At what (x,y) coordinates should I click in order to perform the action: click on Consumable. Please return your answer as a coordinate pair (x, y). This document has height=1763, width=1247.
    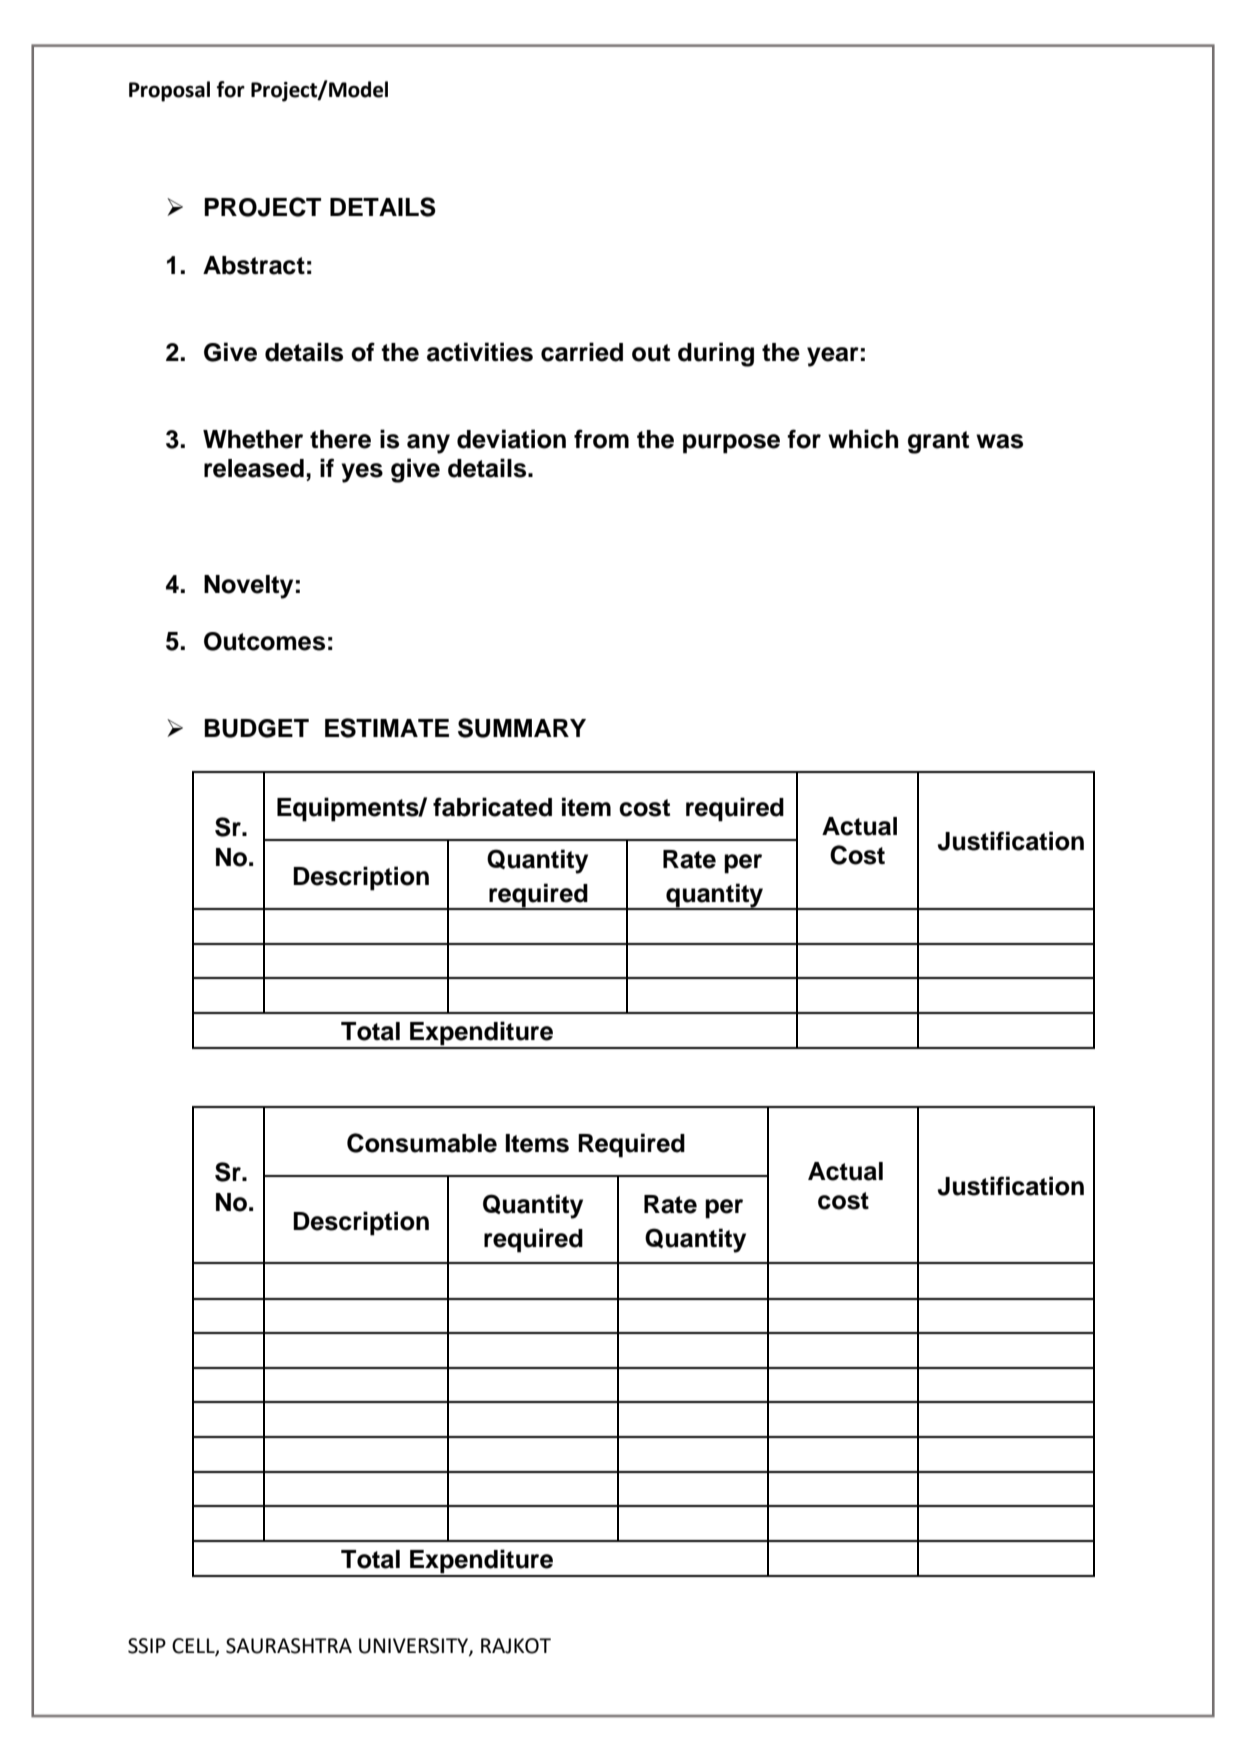
    Looking at the image, I should click on (422, 1143).
